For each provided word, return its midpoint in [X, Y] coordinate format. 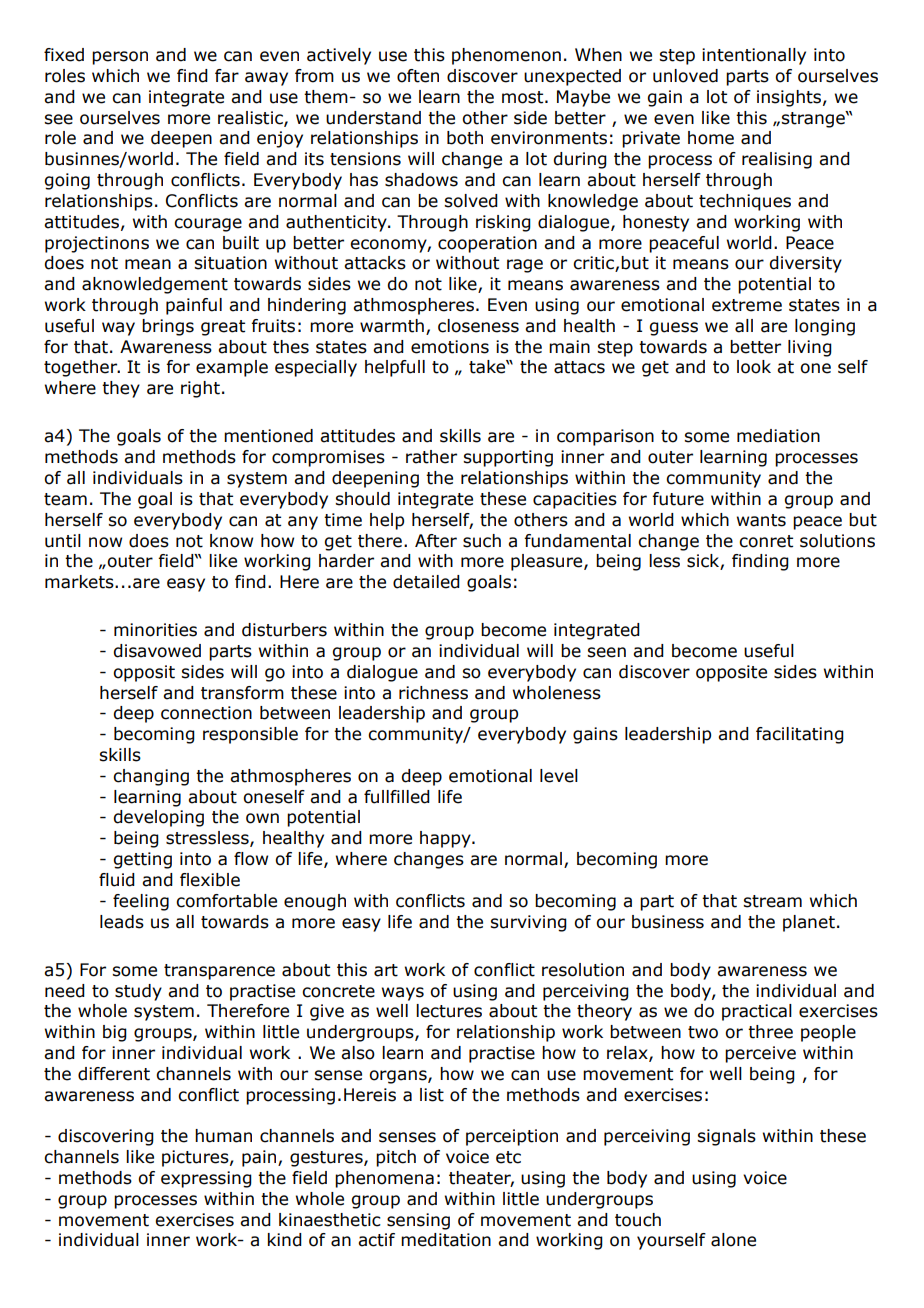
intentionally [754, 56]
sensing [418, 1221]
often [418, 76]
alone [733, 1240]
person [120, 58]
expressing [206, 1179]
